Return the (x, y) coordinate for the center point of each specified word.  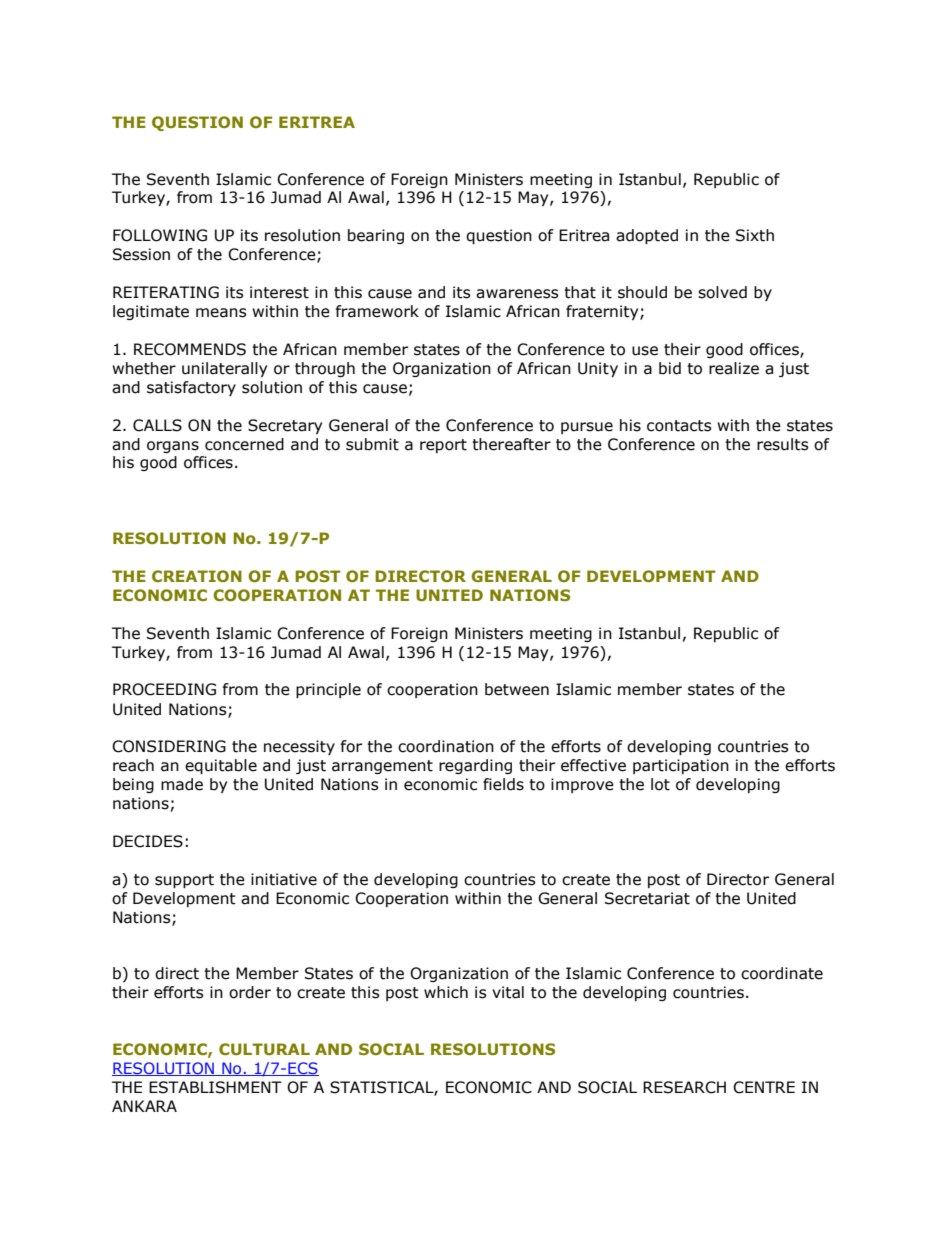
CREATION (197, 576)
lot (660, 784)
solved (722, 292)
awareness (517, 294)
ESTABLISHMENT (215, 1087)
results (783, 444)
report (443, 446)
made (182, 784)
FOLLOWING (160, 235)
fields (503, 784)
